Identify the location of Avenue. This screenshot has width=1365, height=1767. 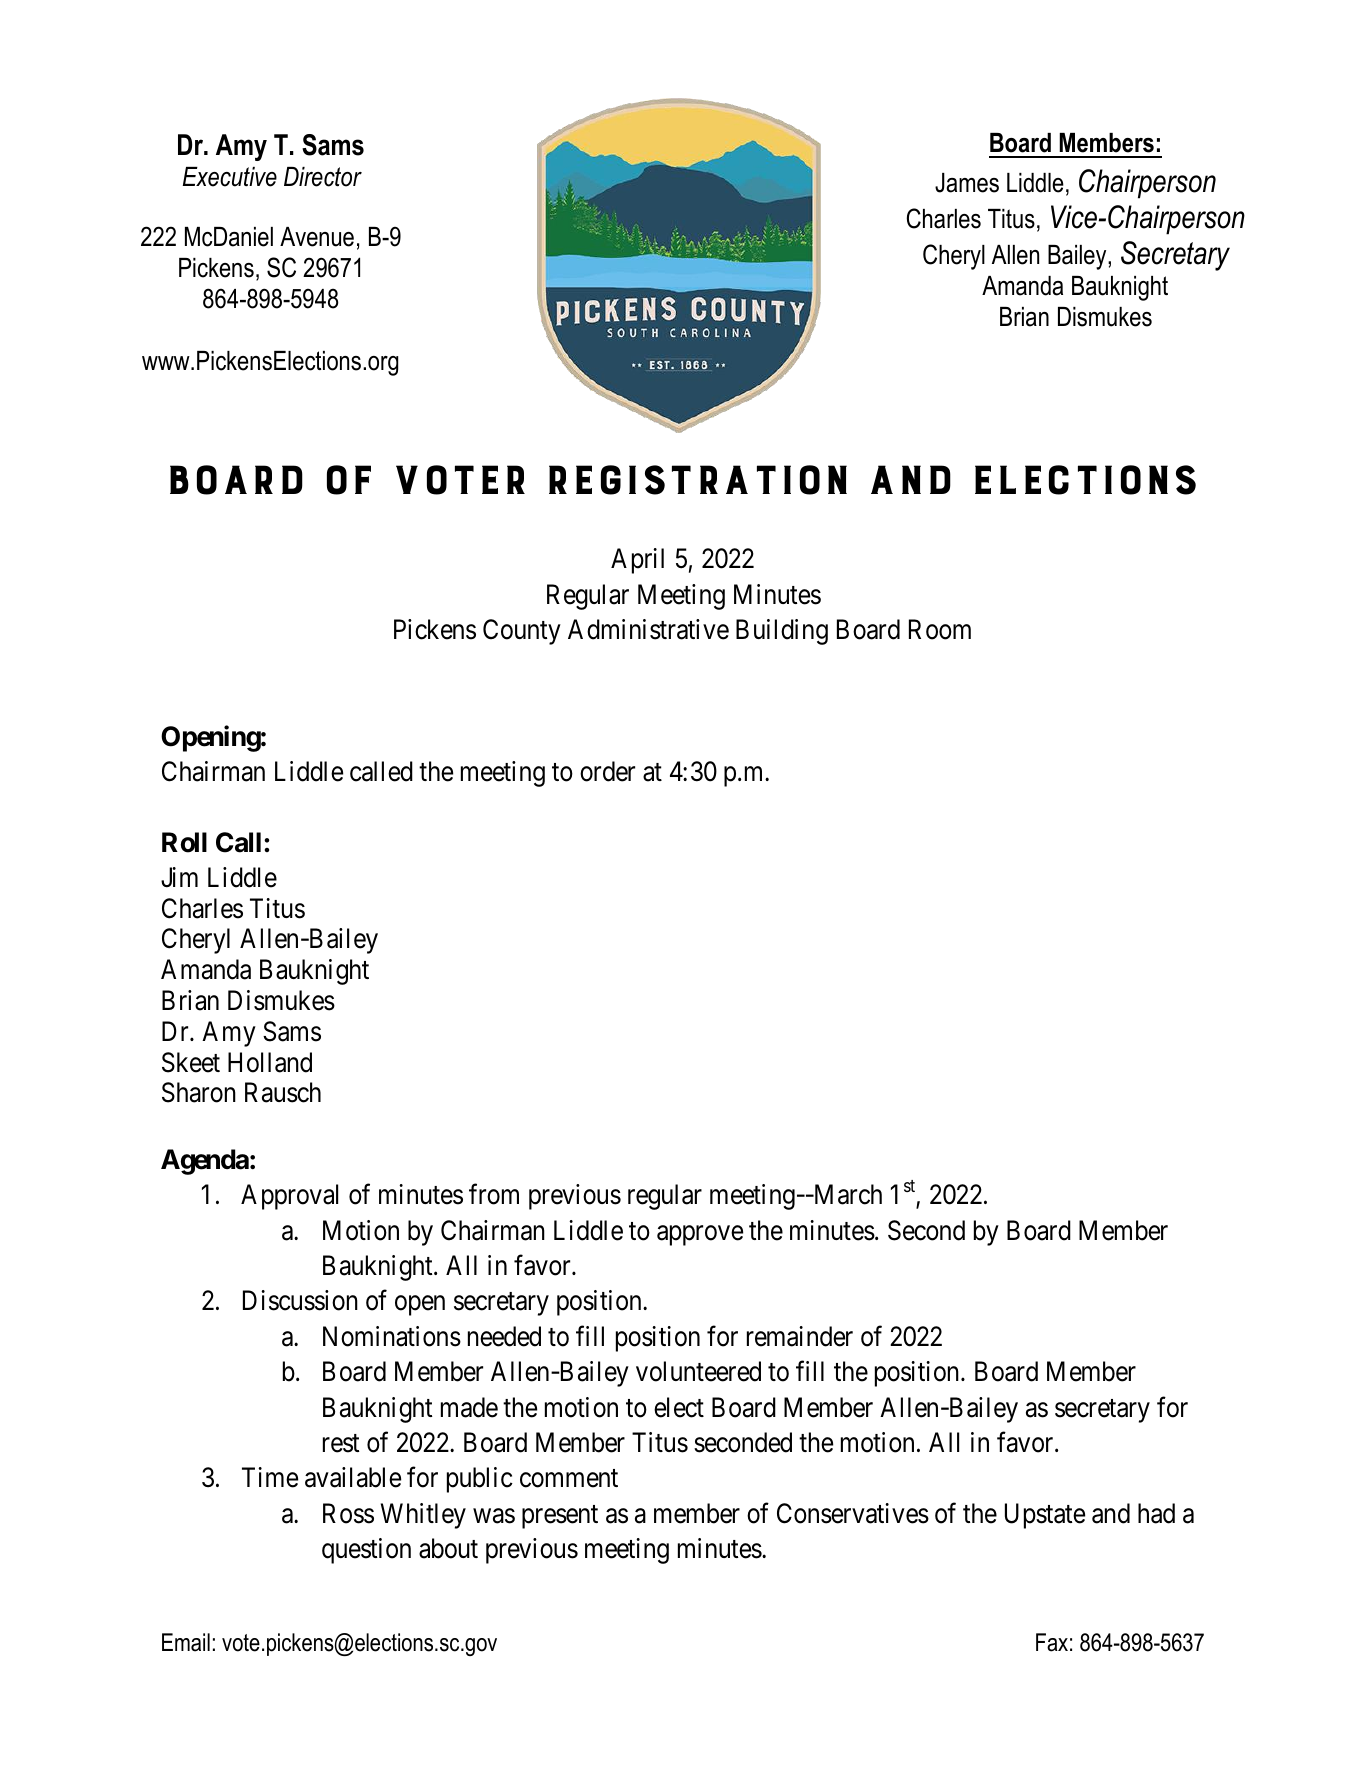
(317, 237).
